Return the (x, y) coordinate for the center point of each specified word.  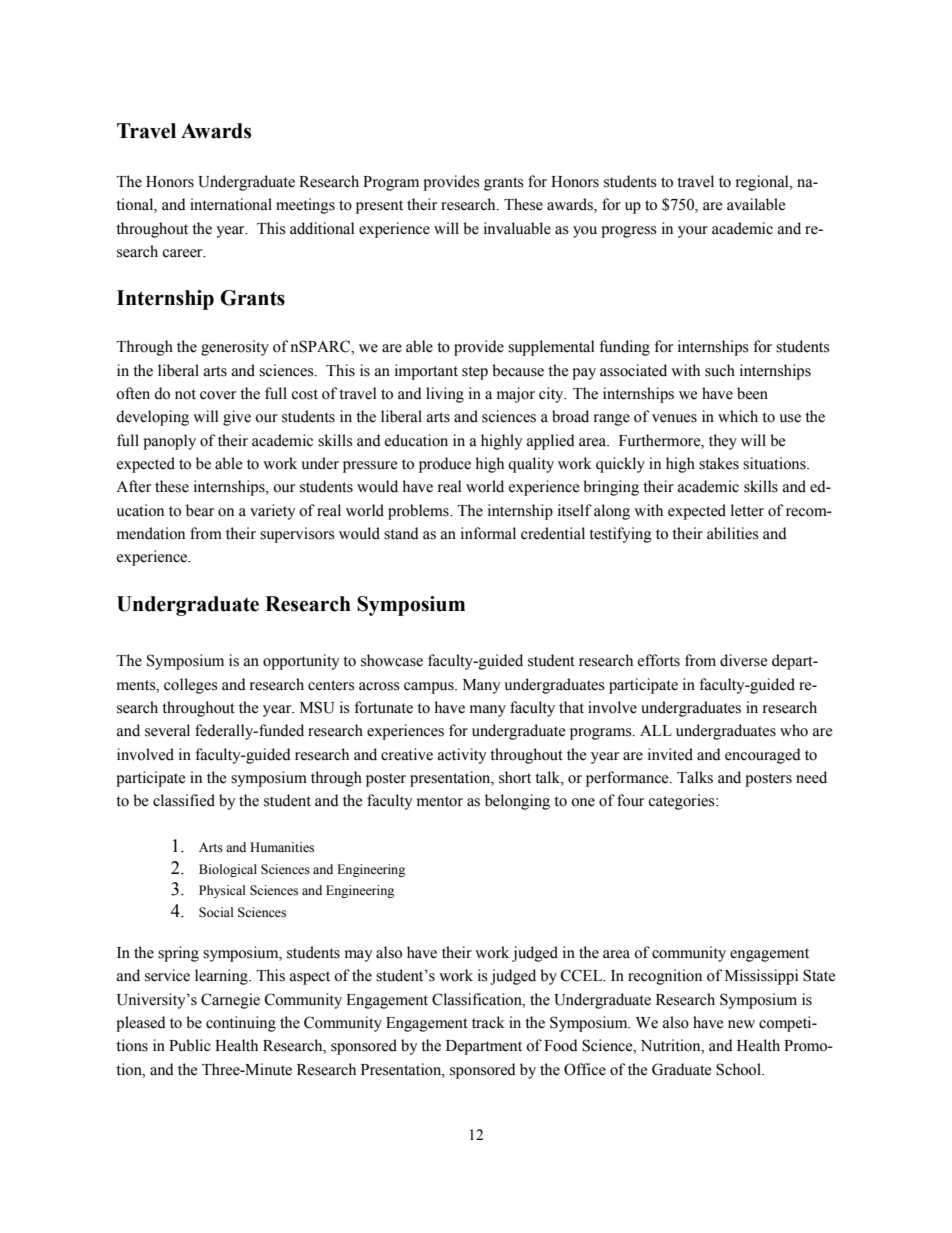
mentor (440, 801)
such (720, 370)
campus (430, 688)
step (475, 373)
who (794, 730)
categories (682, 802)
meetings (305, 206)
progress (628, 232)
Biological (228, 870)
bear (200, 510)
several (167, 730)
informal (488, 533)
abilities (732, 533)
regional (763, 183)
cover (218, 395)
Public (190, 1045)
